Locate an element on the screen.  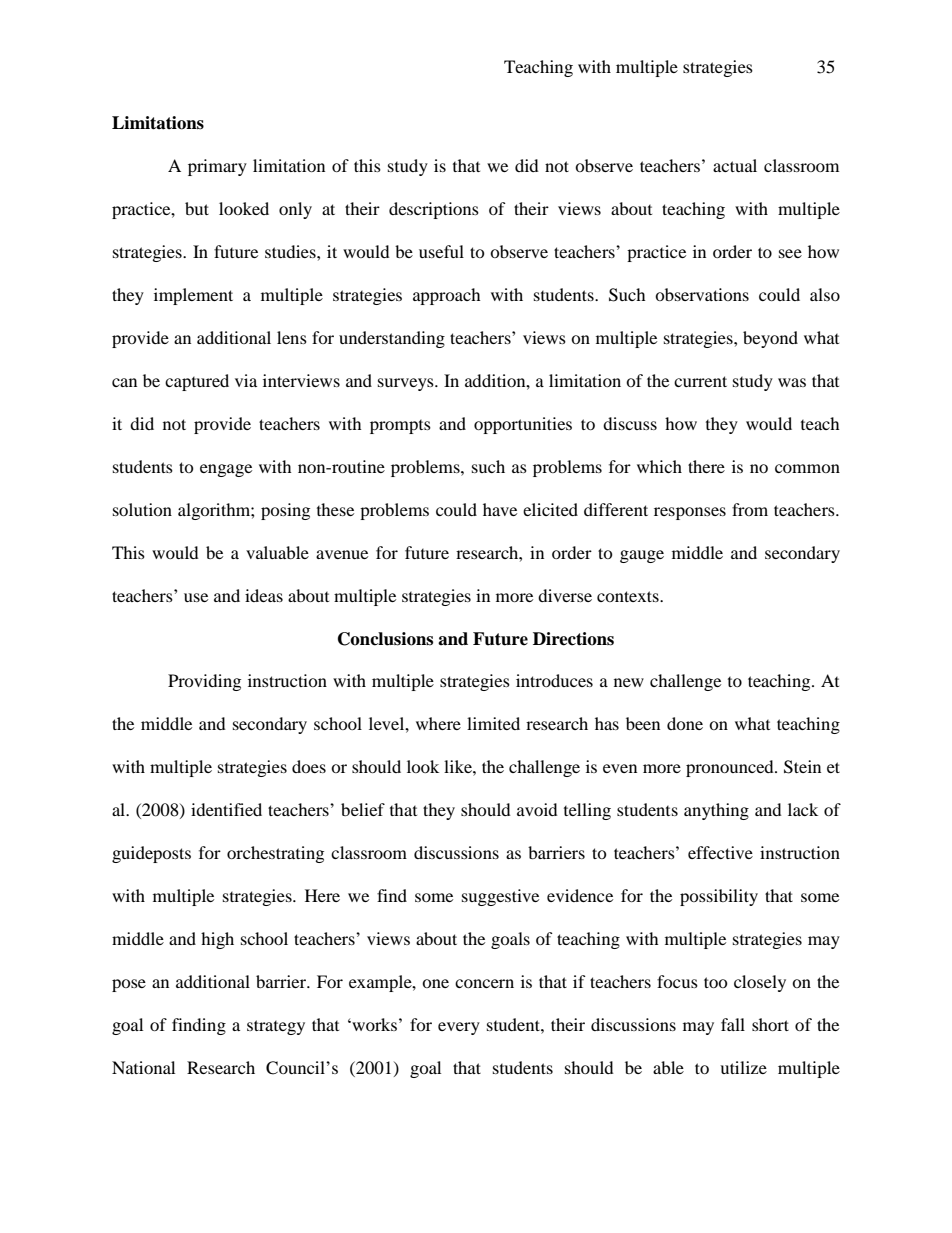
engage is located at coordinates (226, 470).
